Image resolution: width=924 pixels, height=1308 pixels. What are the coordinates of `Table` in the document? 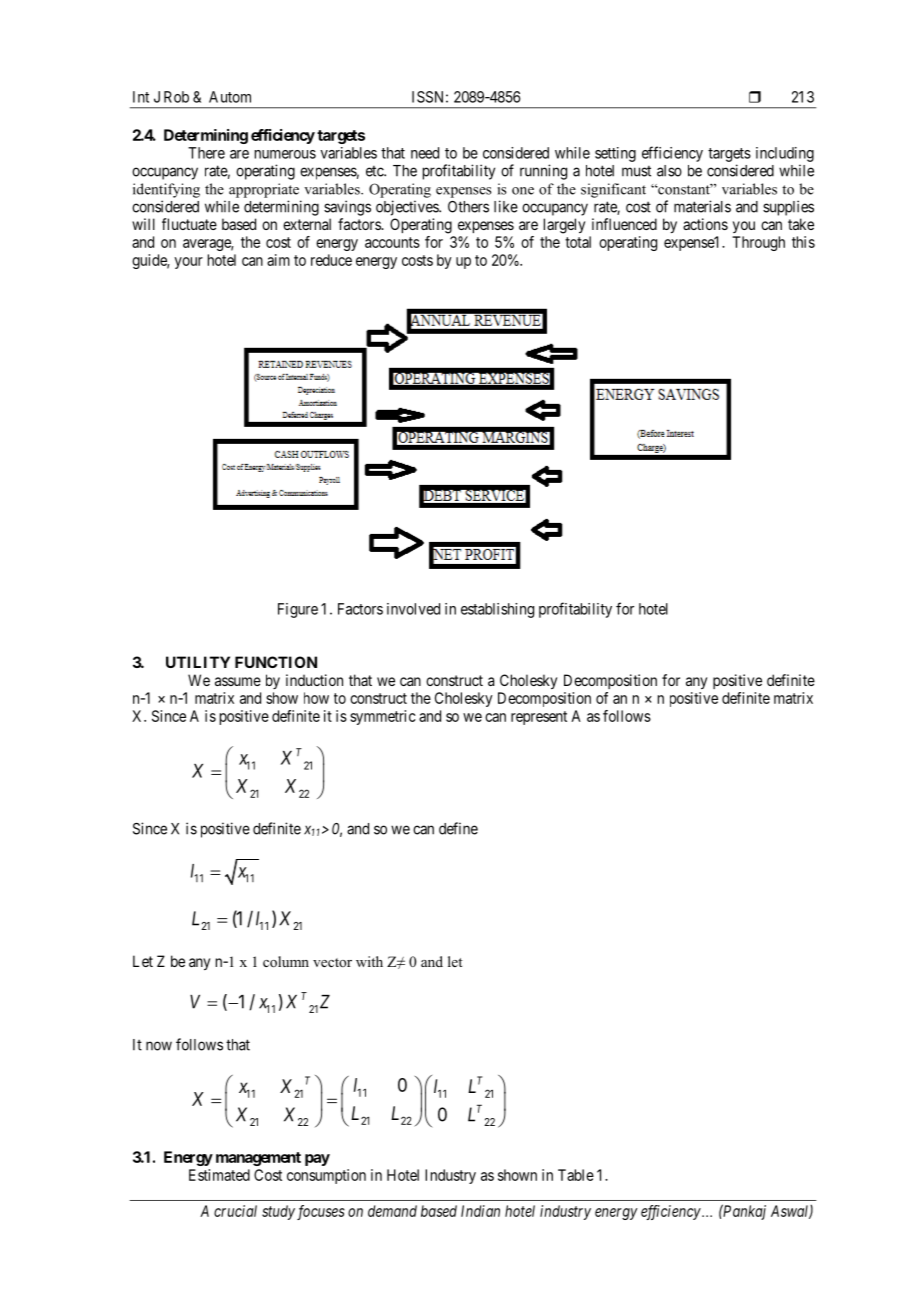 It's located at (576, 1175).
